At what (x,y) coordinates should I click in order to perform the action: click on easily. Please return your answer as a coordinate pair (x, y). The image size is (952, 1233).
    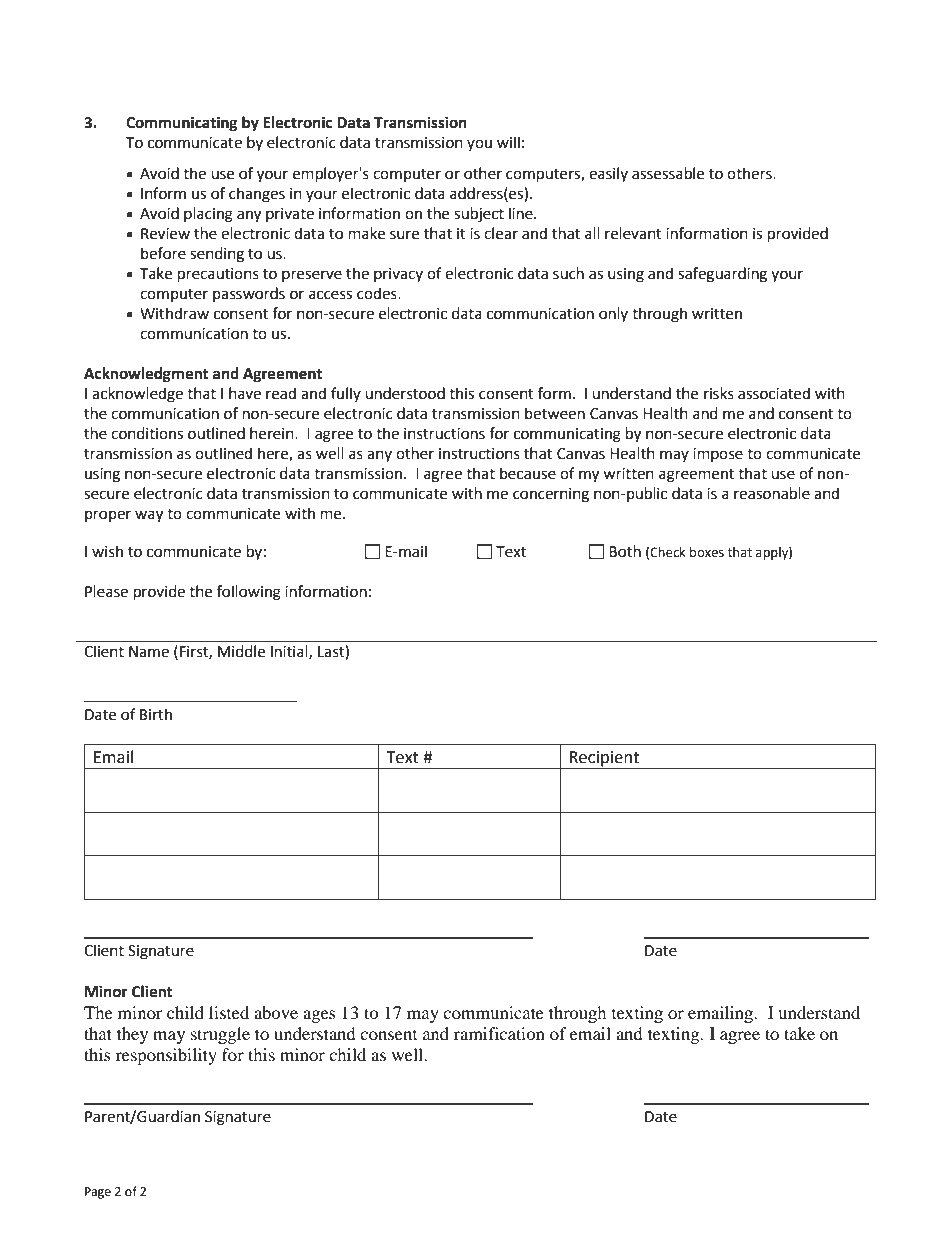
    Looking at the image, I should click on (608, 174).
